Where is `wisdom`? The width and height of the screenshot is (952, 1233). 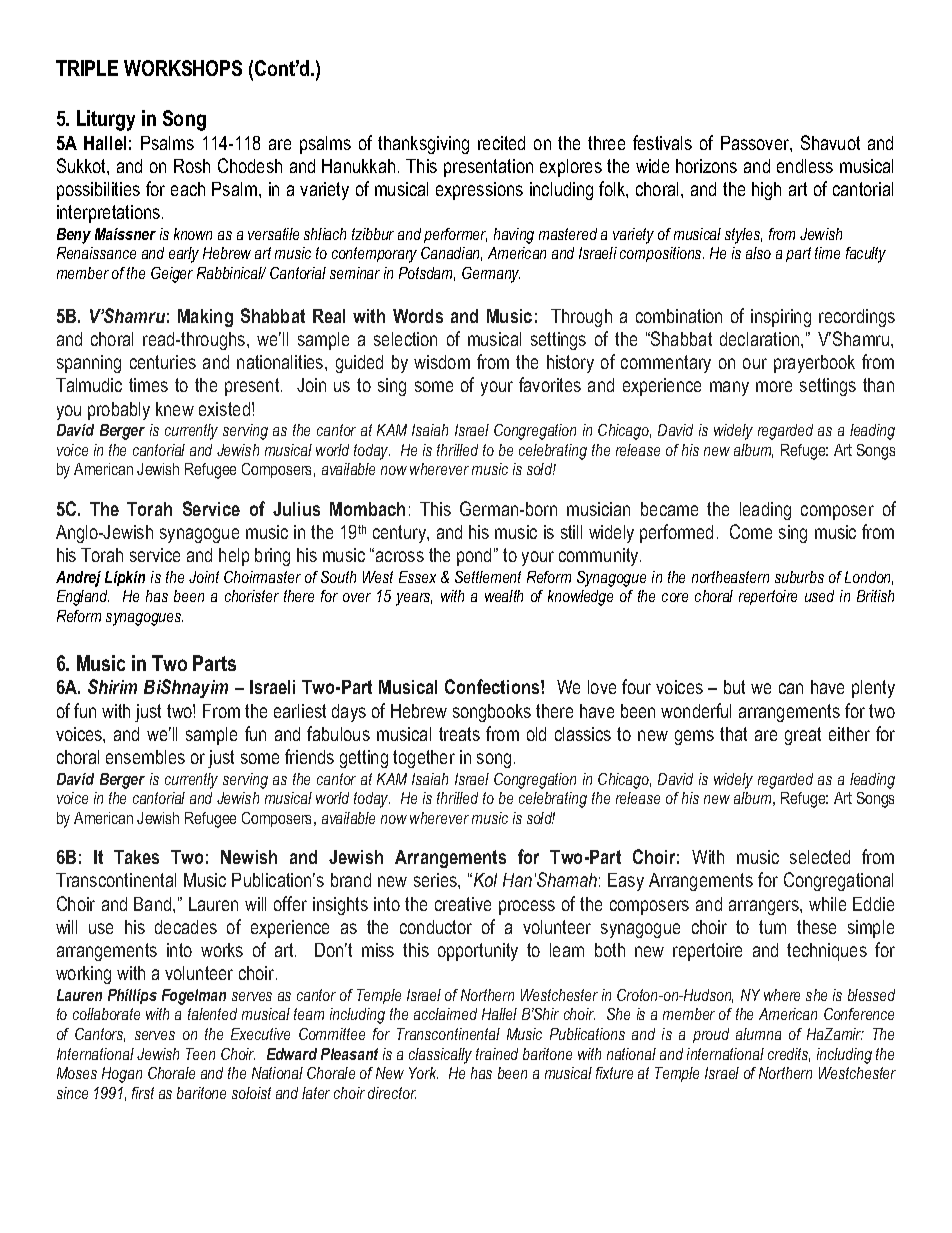 wisdom is located at coordinates (442, 362).
